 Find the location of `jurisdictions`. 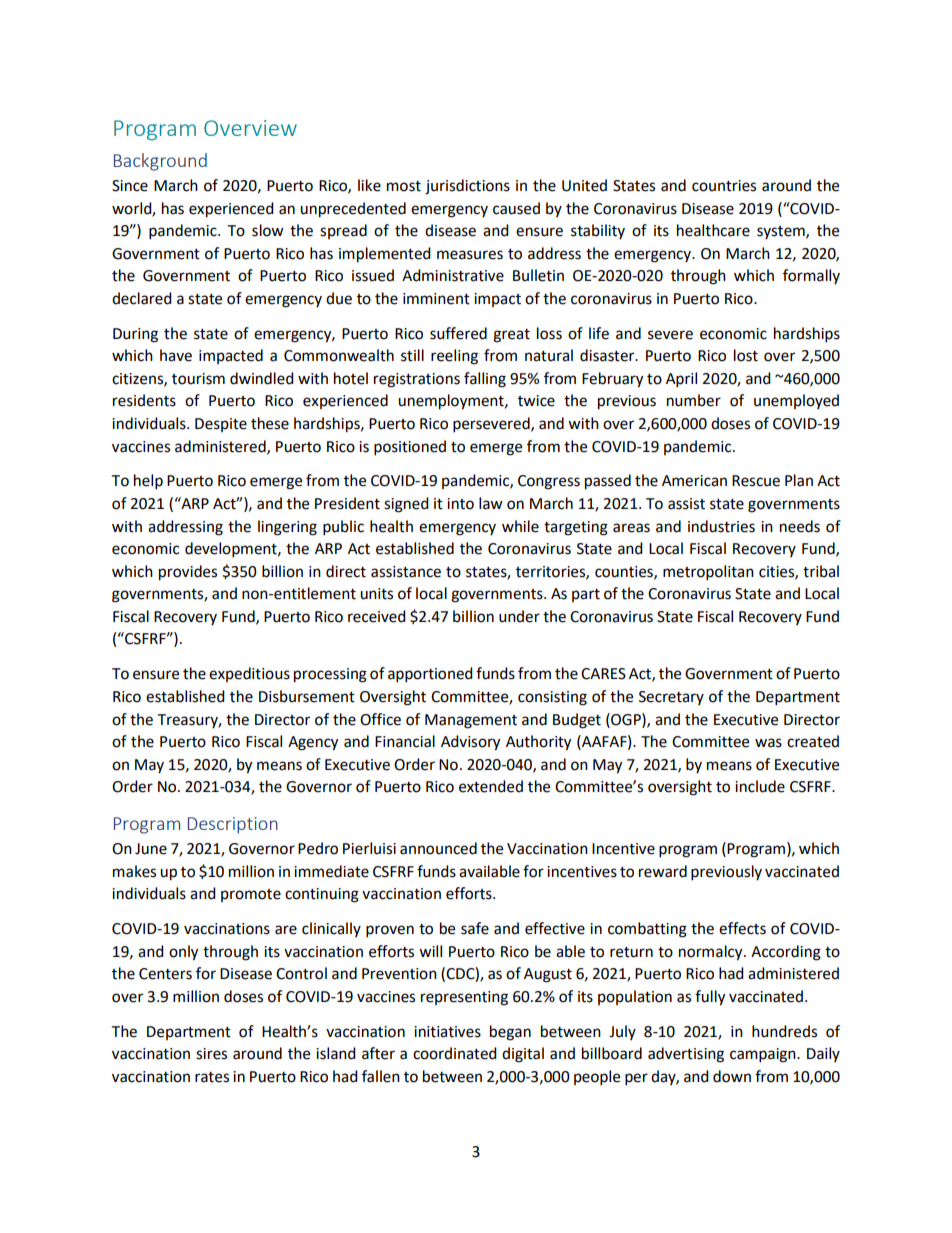

jurisdictions is located at coordinates (467, 187).
